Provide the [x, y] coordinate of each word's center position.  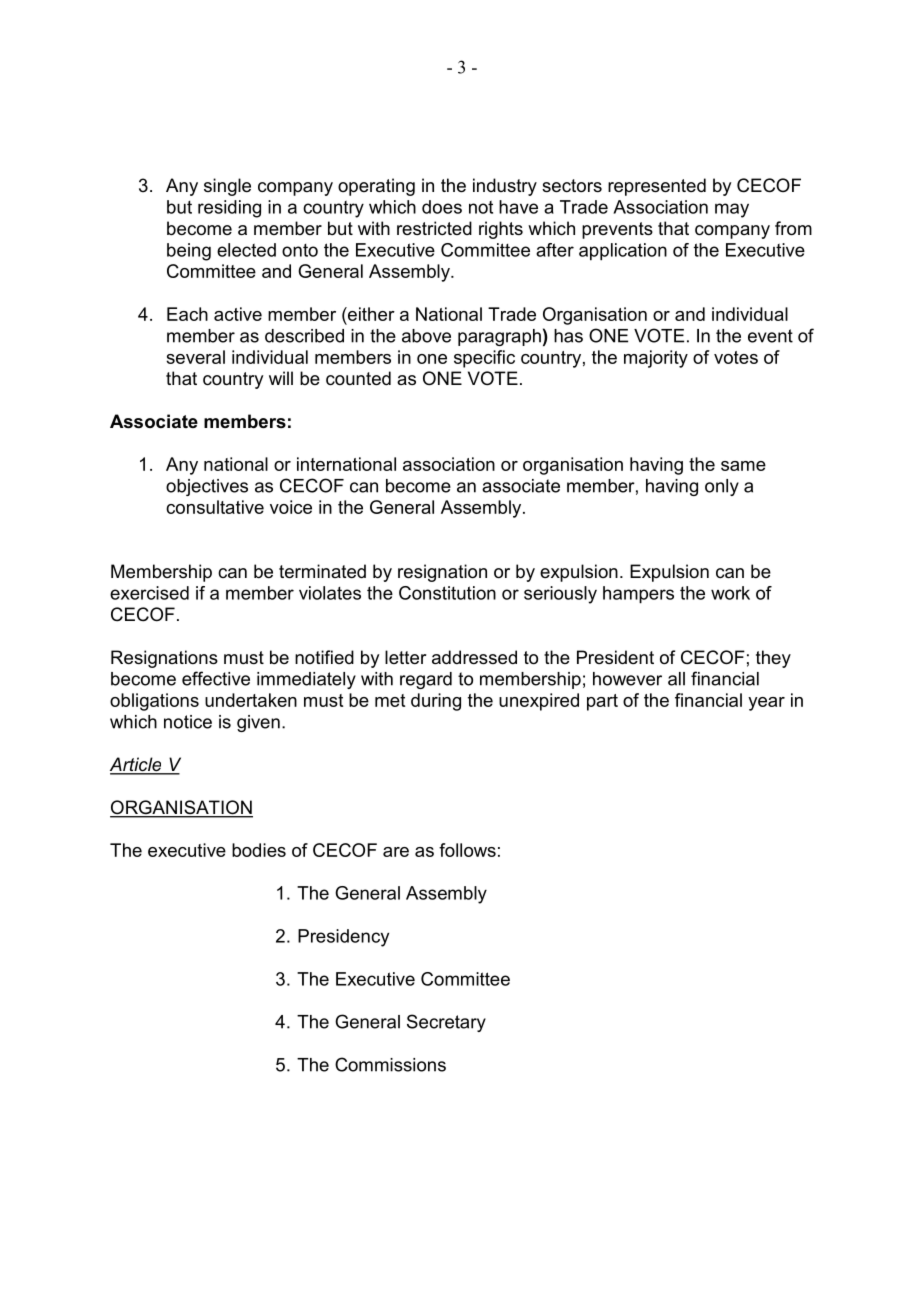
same [743, 466]
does [442, 207]
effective [216, 678]
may [732, 210]
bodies [259, 850]
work [730, 593]
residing [229, 209]
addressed [474, 657]
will [281, 378]
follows [467, 850]
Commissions [390, 1064]
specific [484, 359]
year [766, 704]
